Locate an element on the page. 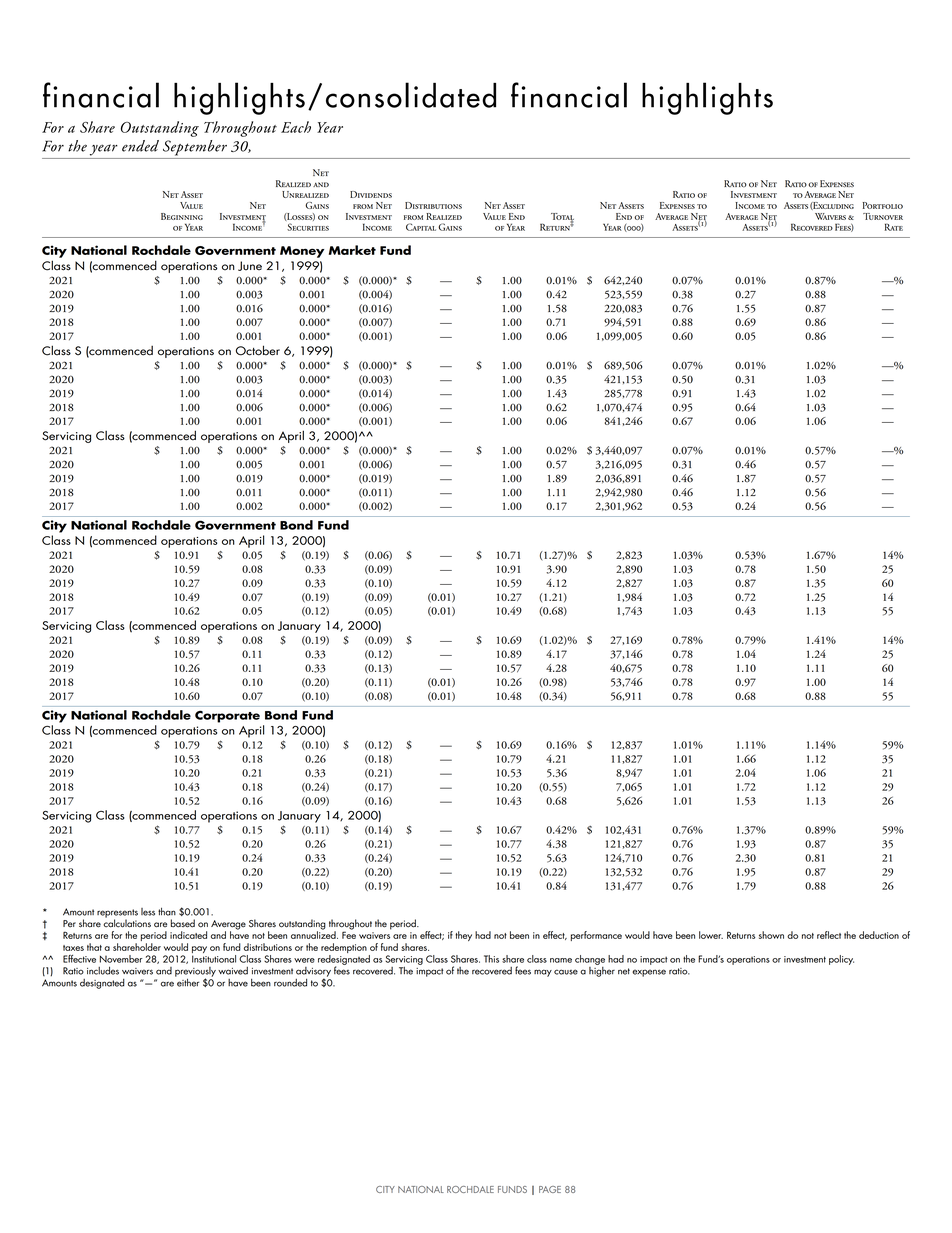 The width and height of the document is (952, 1233). Capital is located at coordinates (421, 227).
